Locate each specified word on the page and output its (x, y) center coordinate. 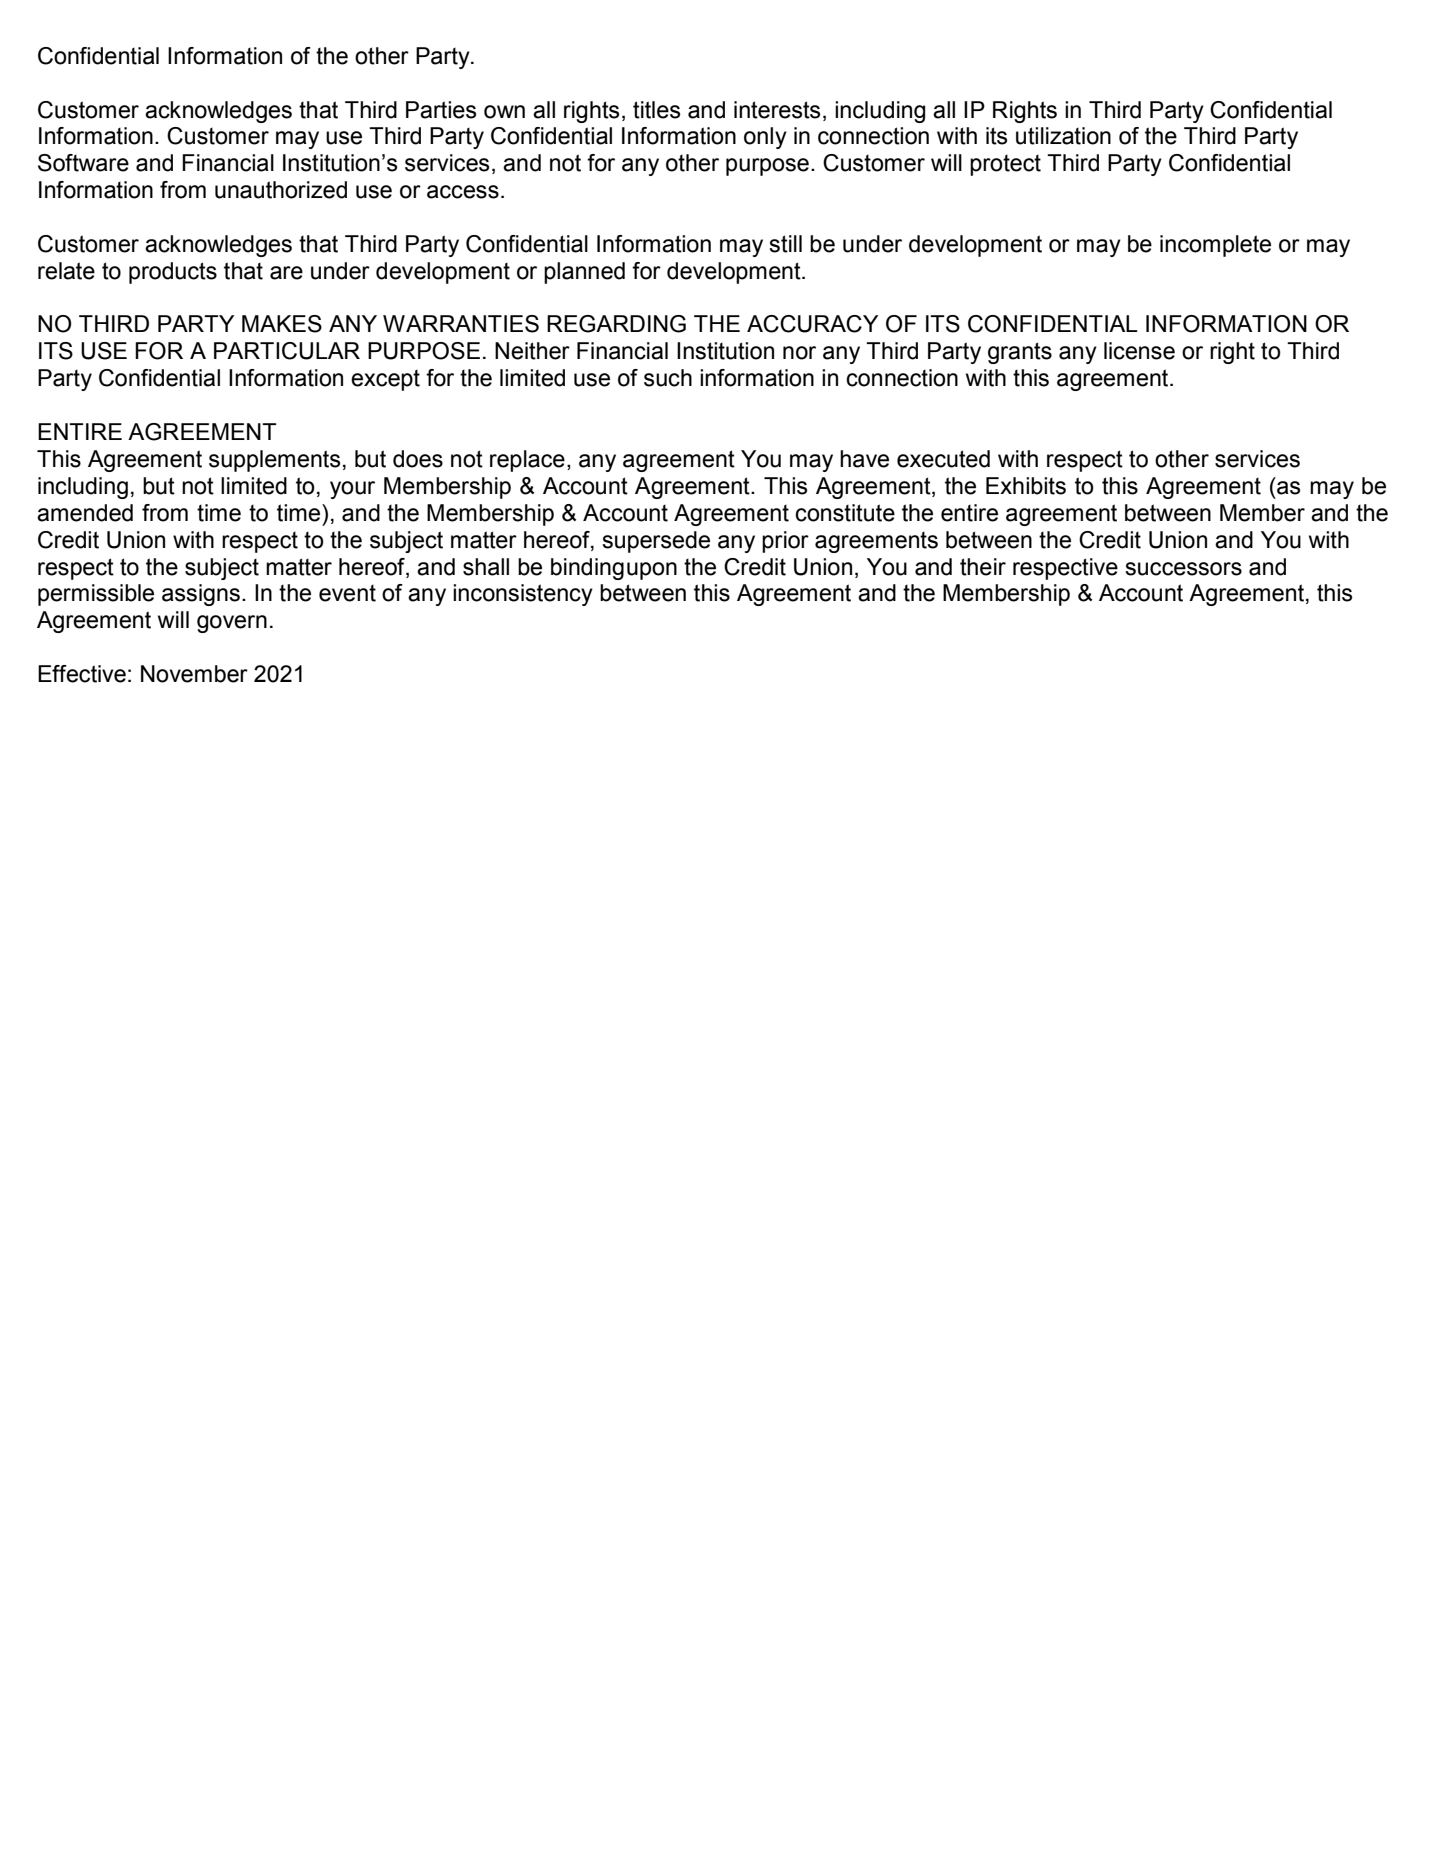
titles (656, 110)
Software (83, 163)
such (668, 378)
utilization (1063, 136)
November (194, 674)
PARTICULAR (287, 351)
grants (1020, 353)
